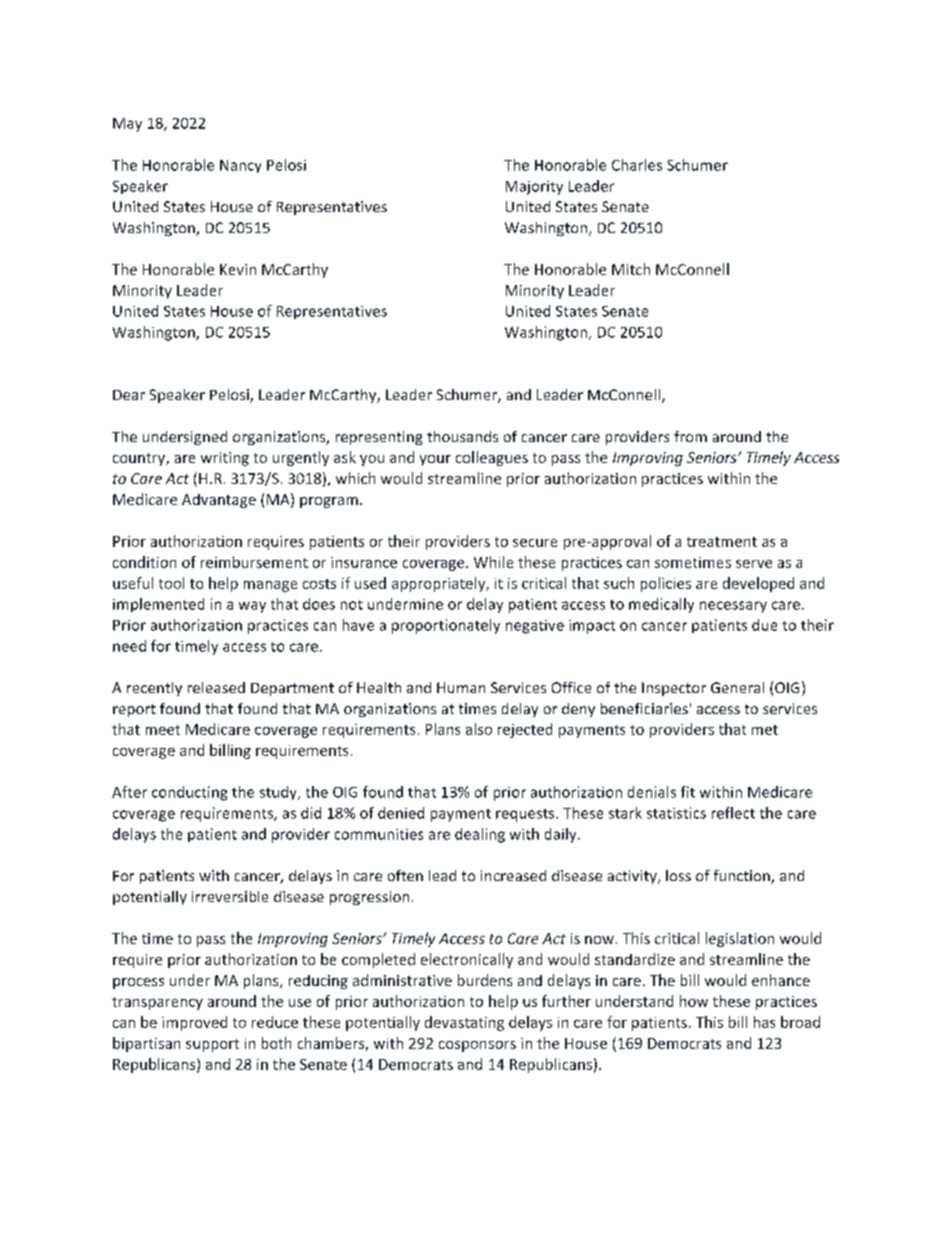  Describe the element at coordinates (733, 607) in the page. I see `necessary` at that location.
